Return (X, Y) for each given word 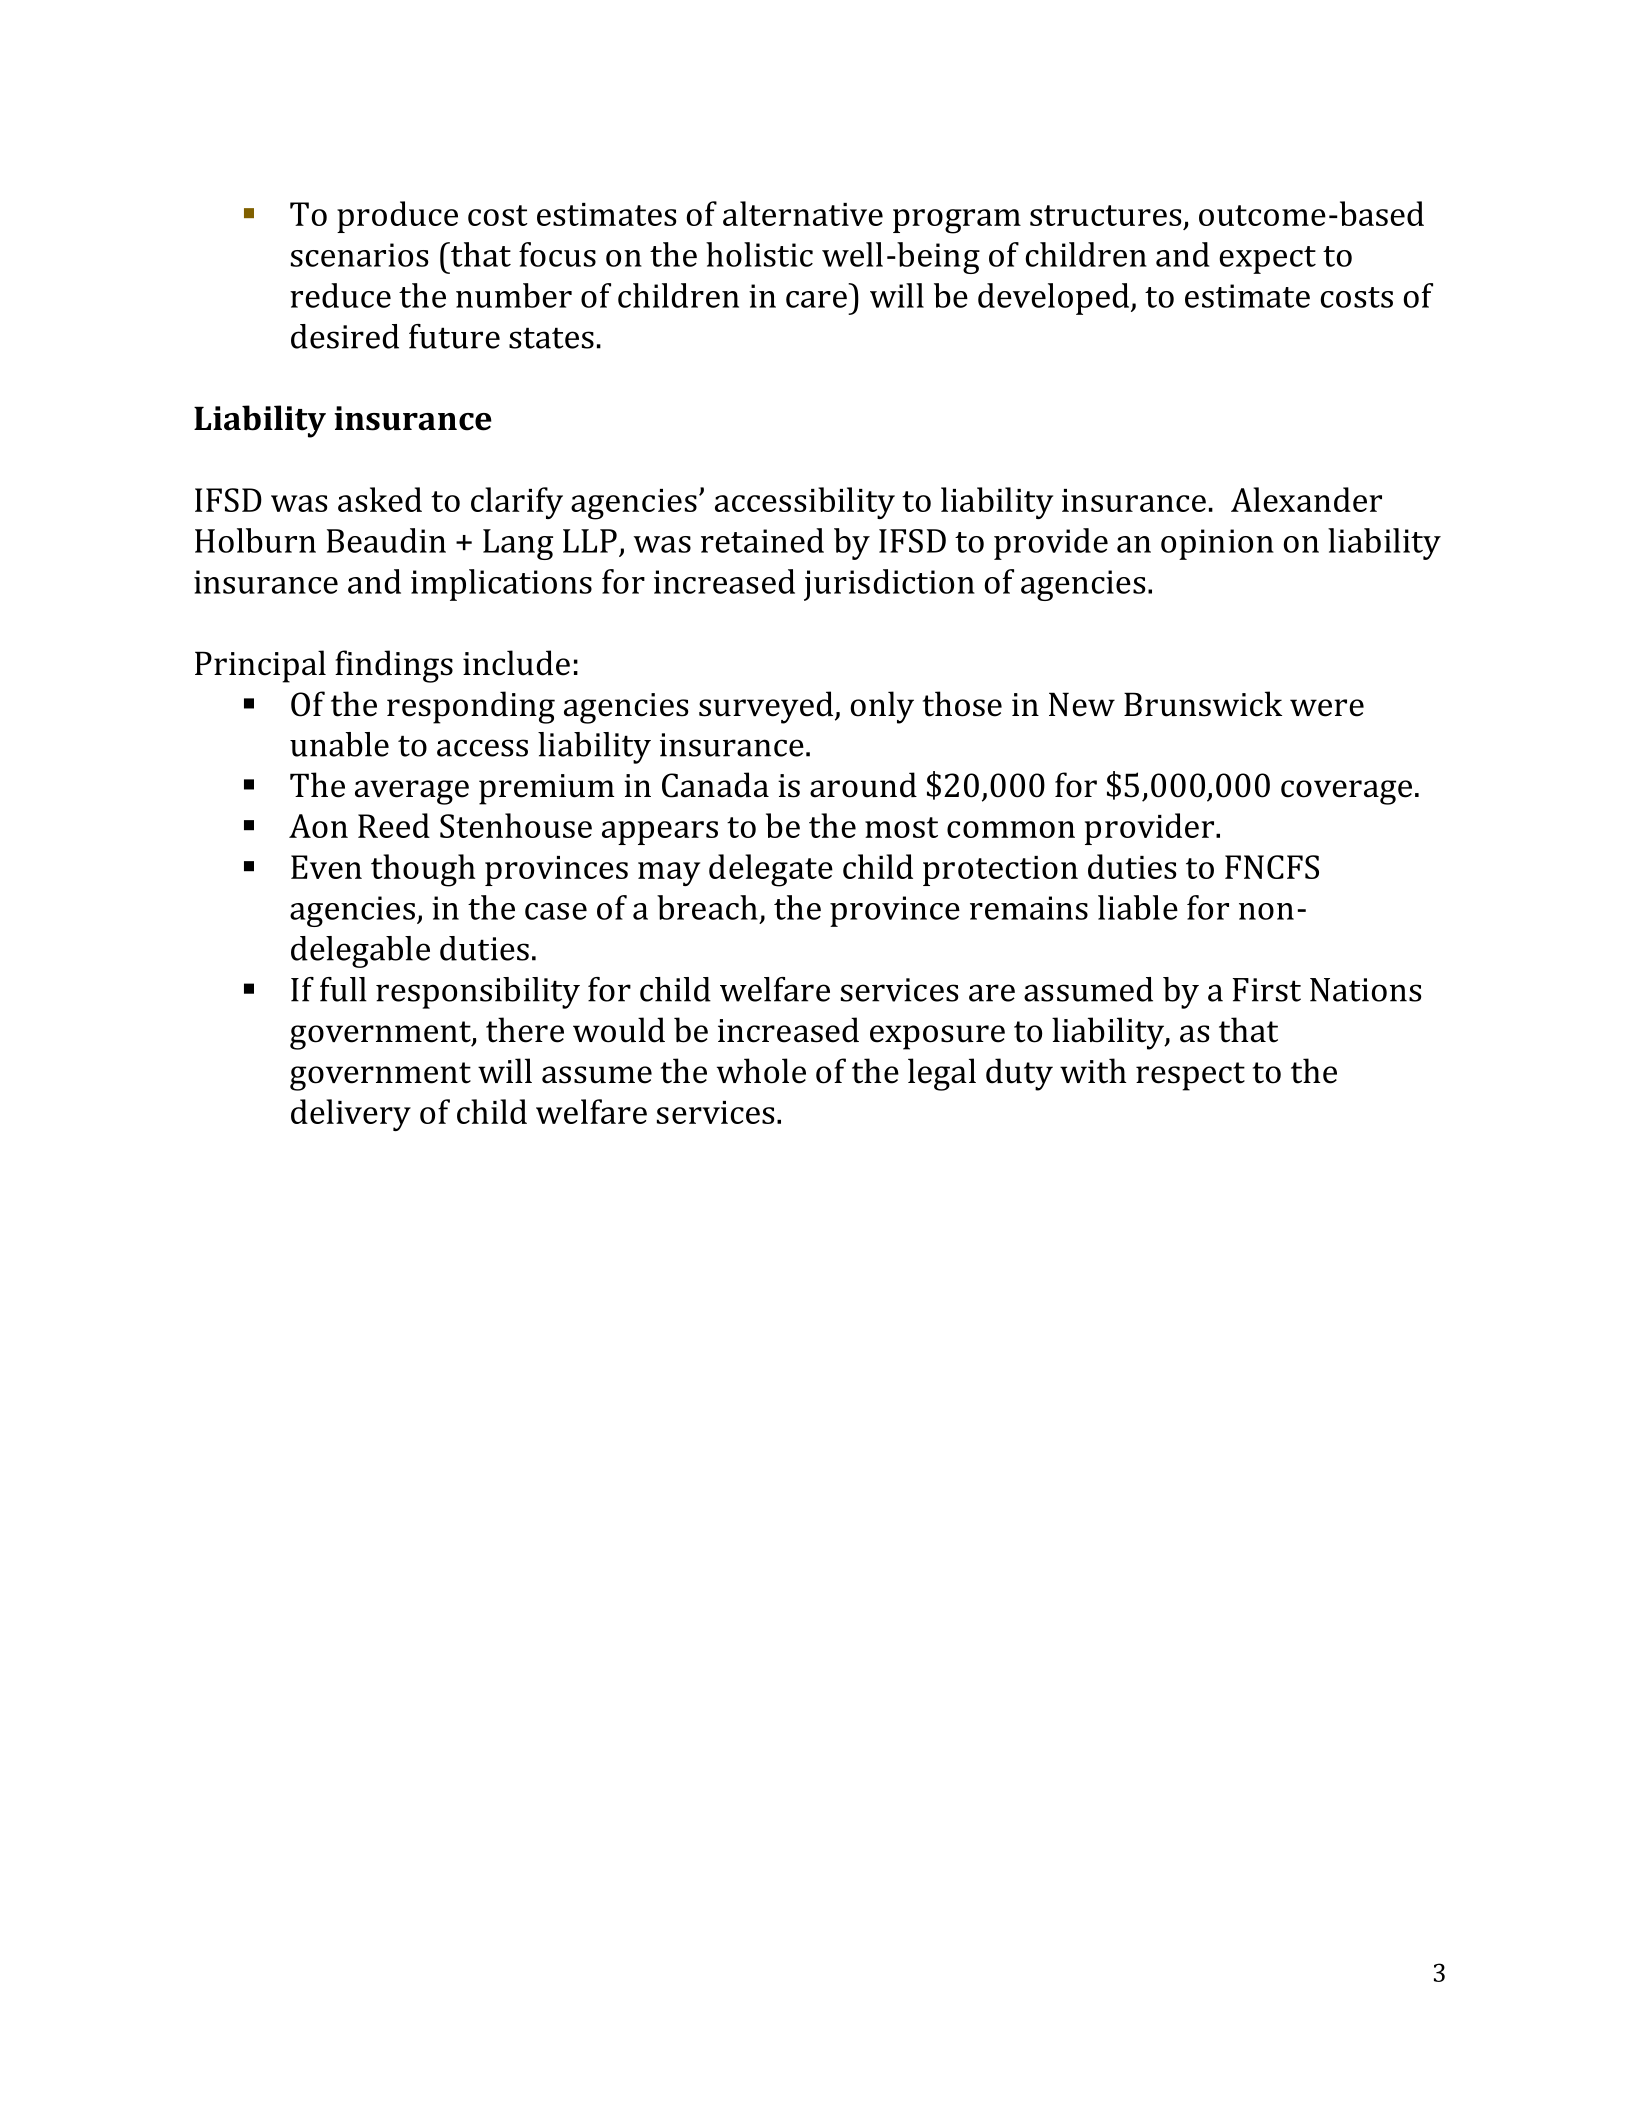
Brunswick (1203, 704)
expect (1267, 260)
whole (761, 1071)
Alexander (1306, 499)
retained (762, 540)
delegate (771, 870)
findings (394, 666)
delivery (351, 1115)
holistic (759, 254)
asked (380, 499)
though (423, 870)
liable (1138, 907)
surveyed (766, 707)
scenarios (359, 255)
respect (1190, 1076)
